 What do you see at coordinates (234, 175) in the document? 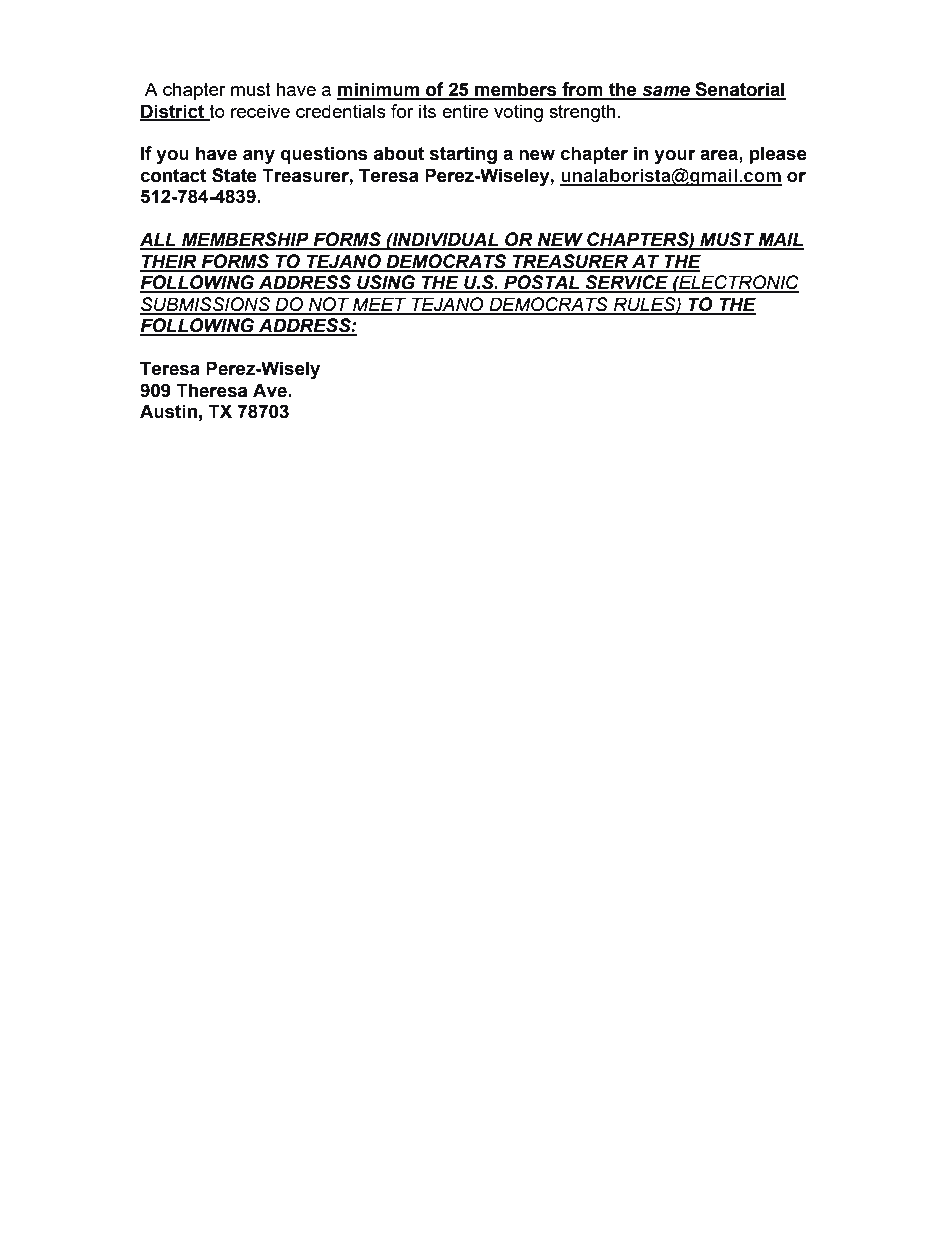
I see `State` at bounding box center [234, 175].
